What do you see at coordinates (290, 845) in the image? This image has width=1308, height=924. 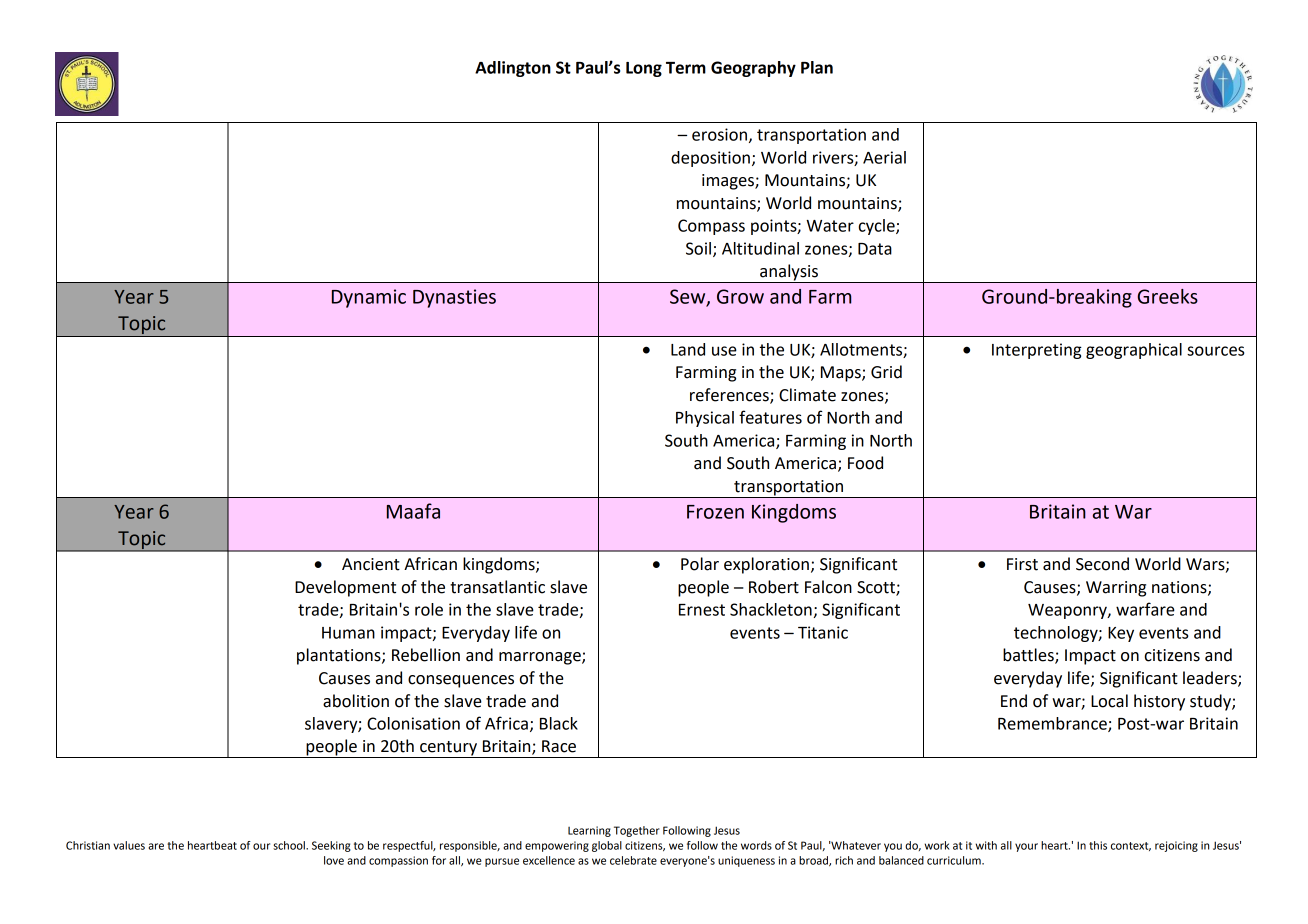 I see `school` at bounding box center [290, 845].
